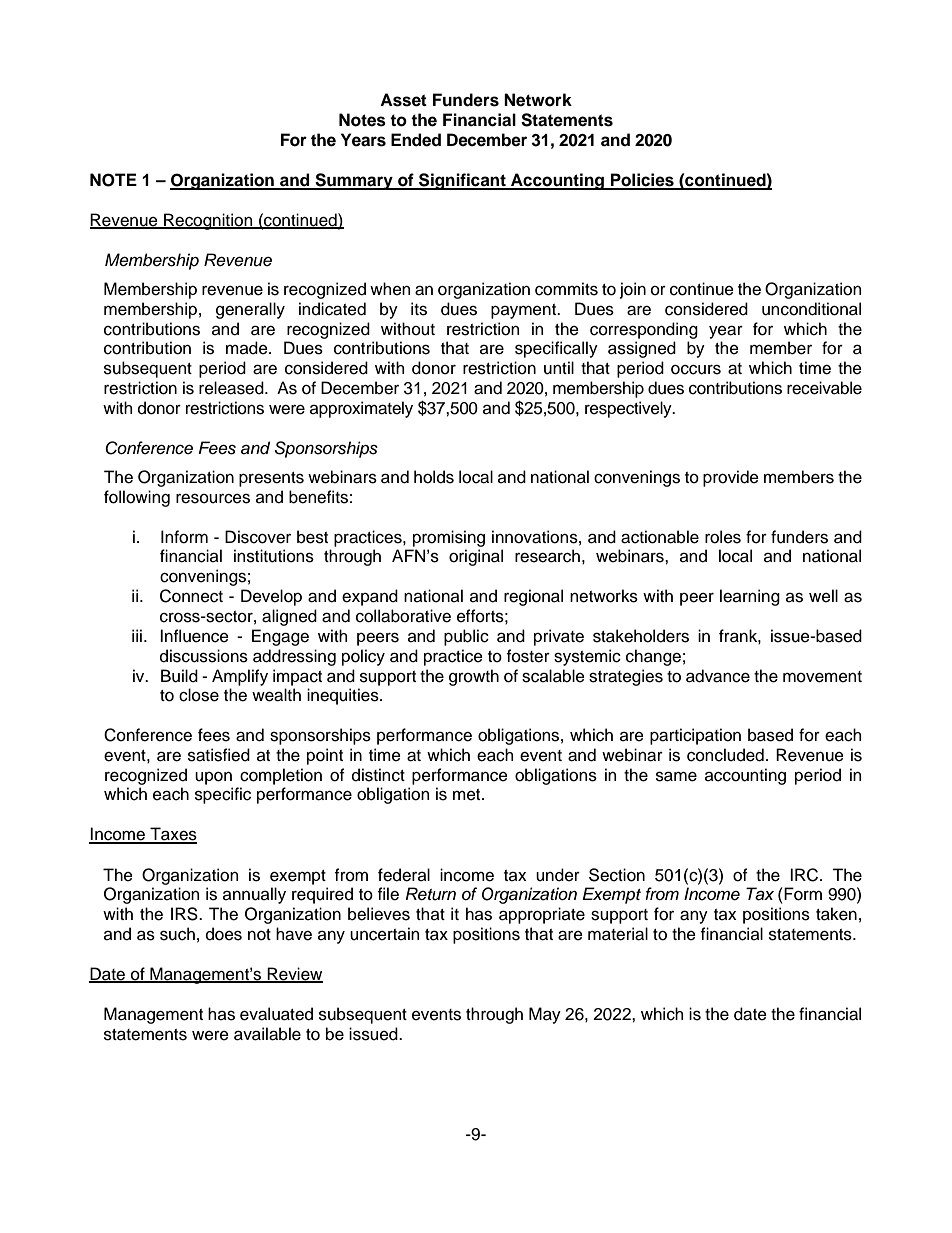 Image resolution: width=952 pixels, height=1233 pixels. Describe the element at coordinates (276, 1014) in the screenshot. I see `evaluated` at that location.
